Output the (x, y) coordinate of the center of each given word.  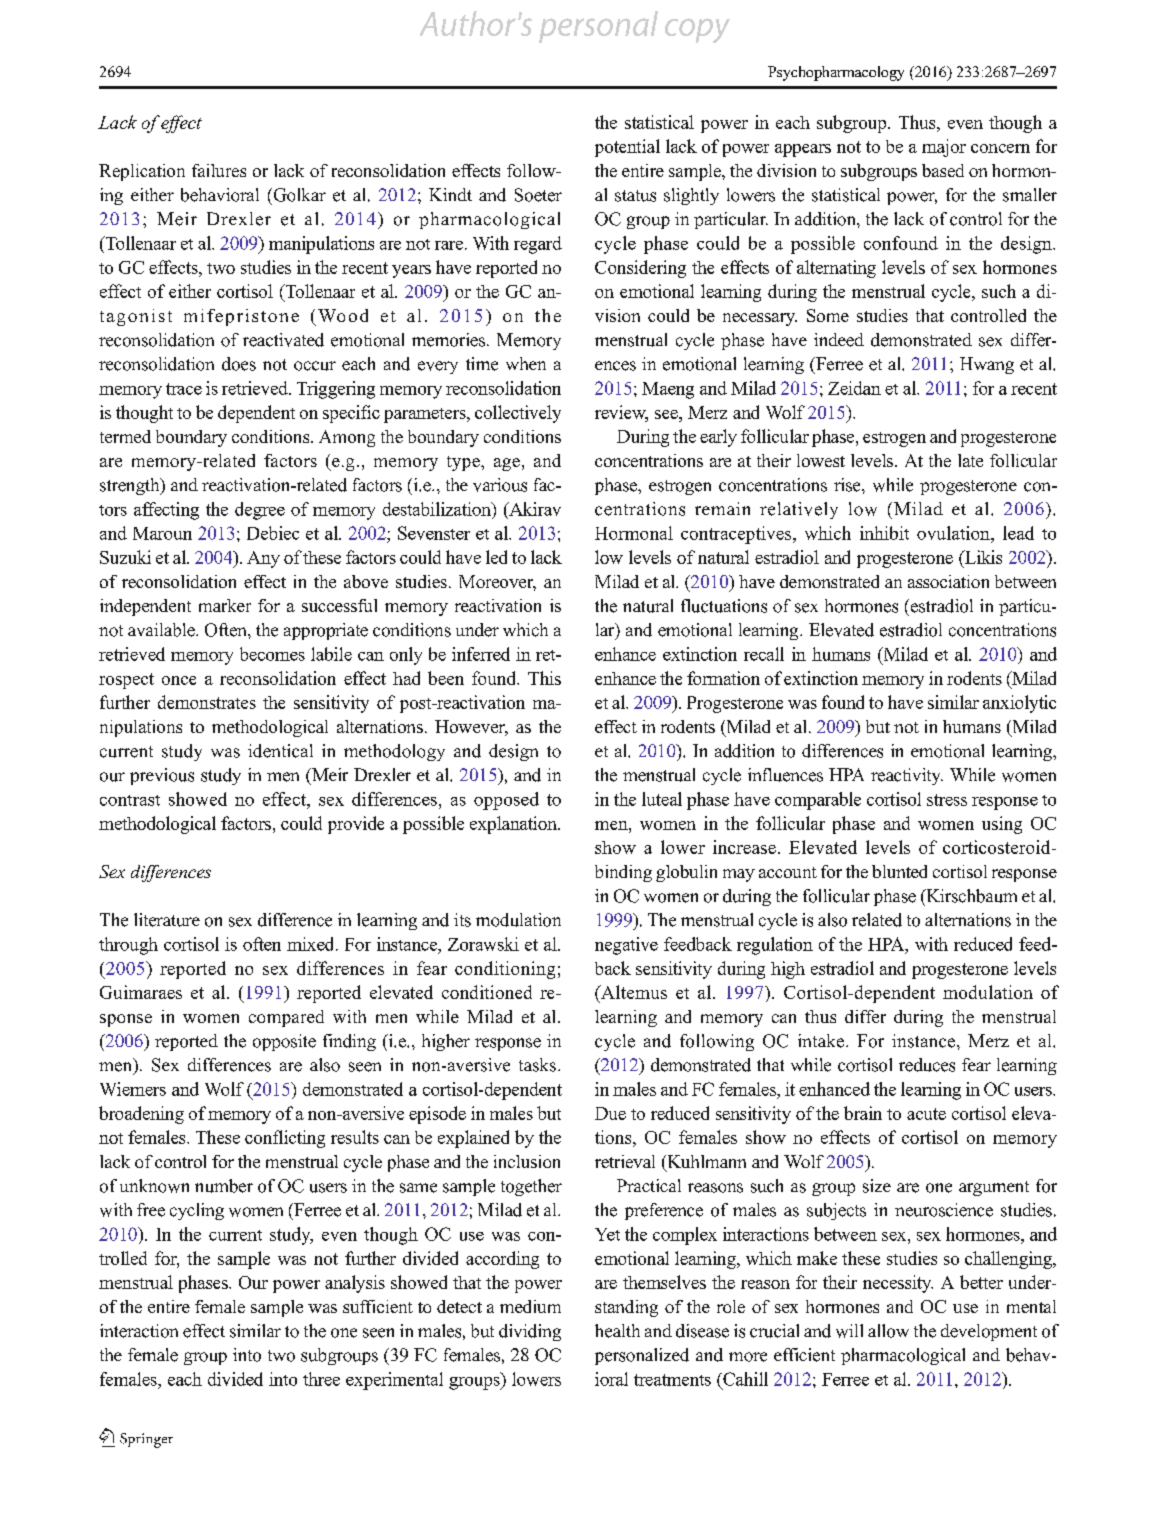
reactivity (907, 776)
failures (219, 170)
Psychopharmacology (836, 73)
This (544, 678)
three (321, 1379)
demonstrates (207, 702)
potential (627, 148)
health (617, 1331)
